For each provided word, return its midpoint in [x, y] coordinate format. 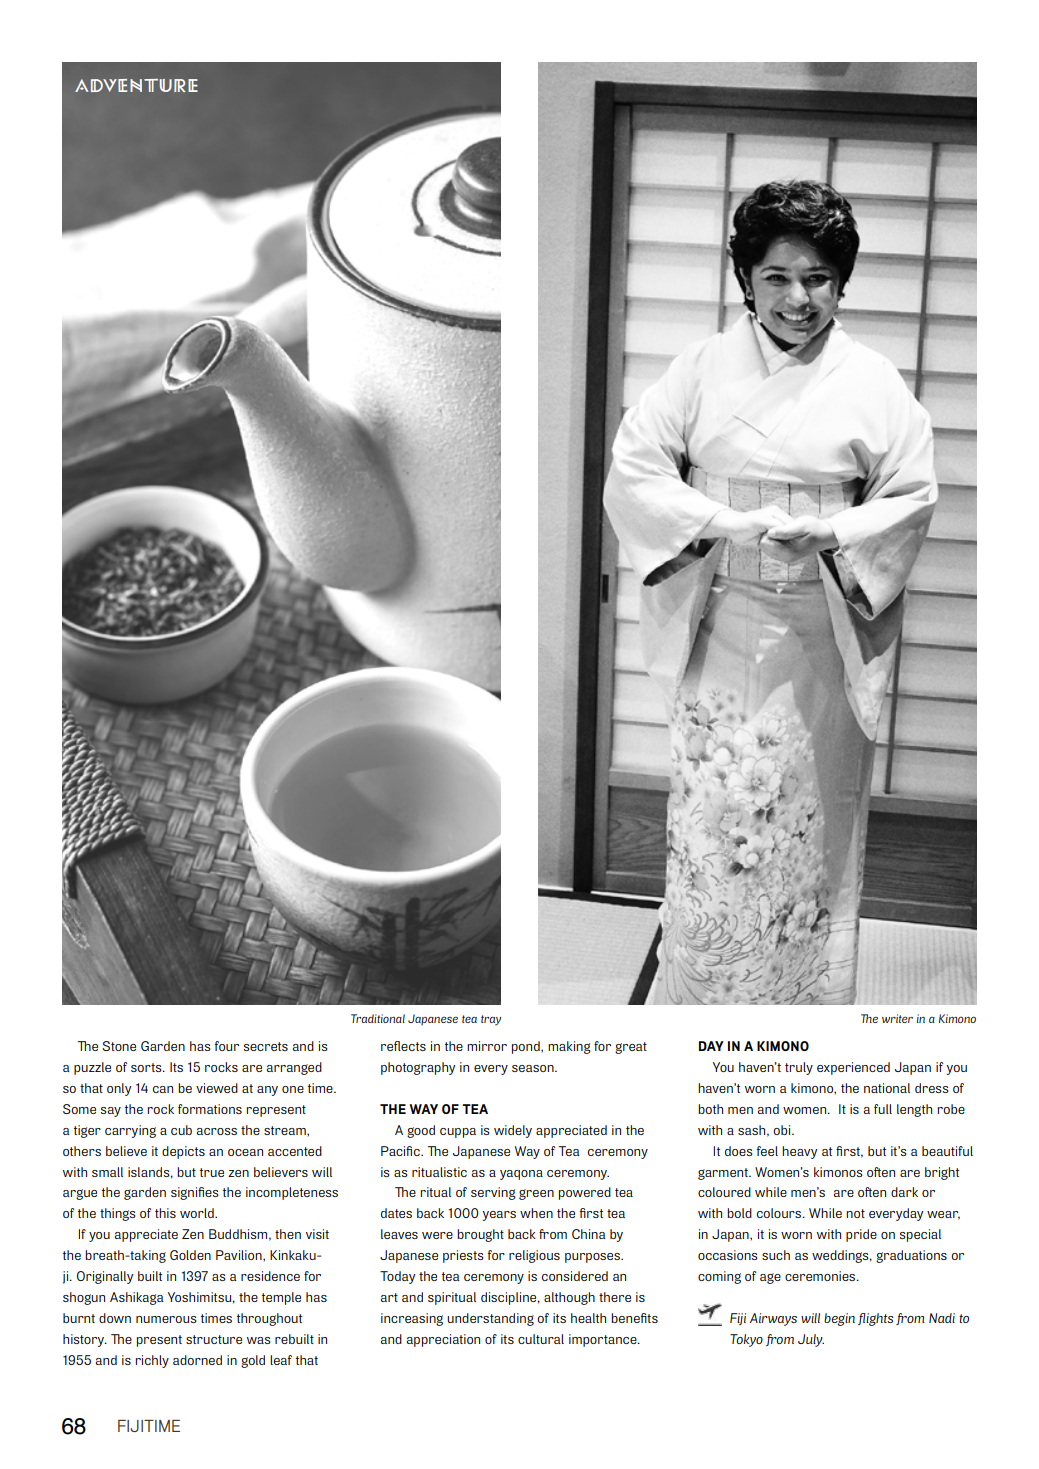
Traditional [378, 1018]
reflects [403, 1046]
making [569, 1047]
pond [527, 1047]
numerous [166, 1319]
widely [513, 1131]
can [163, 1089]
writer [897, 1018]
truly [799, 1068]
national [887, 1088]
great [631, 1048]
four [227, 1046]
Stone [119, 1046]
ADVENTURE [136, 85]
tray [491, 1020]
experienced [853, 1068]
